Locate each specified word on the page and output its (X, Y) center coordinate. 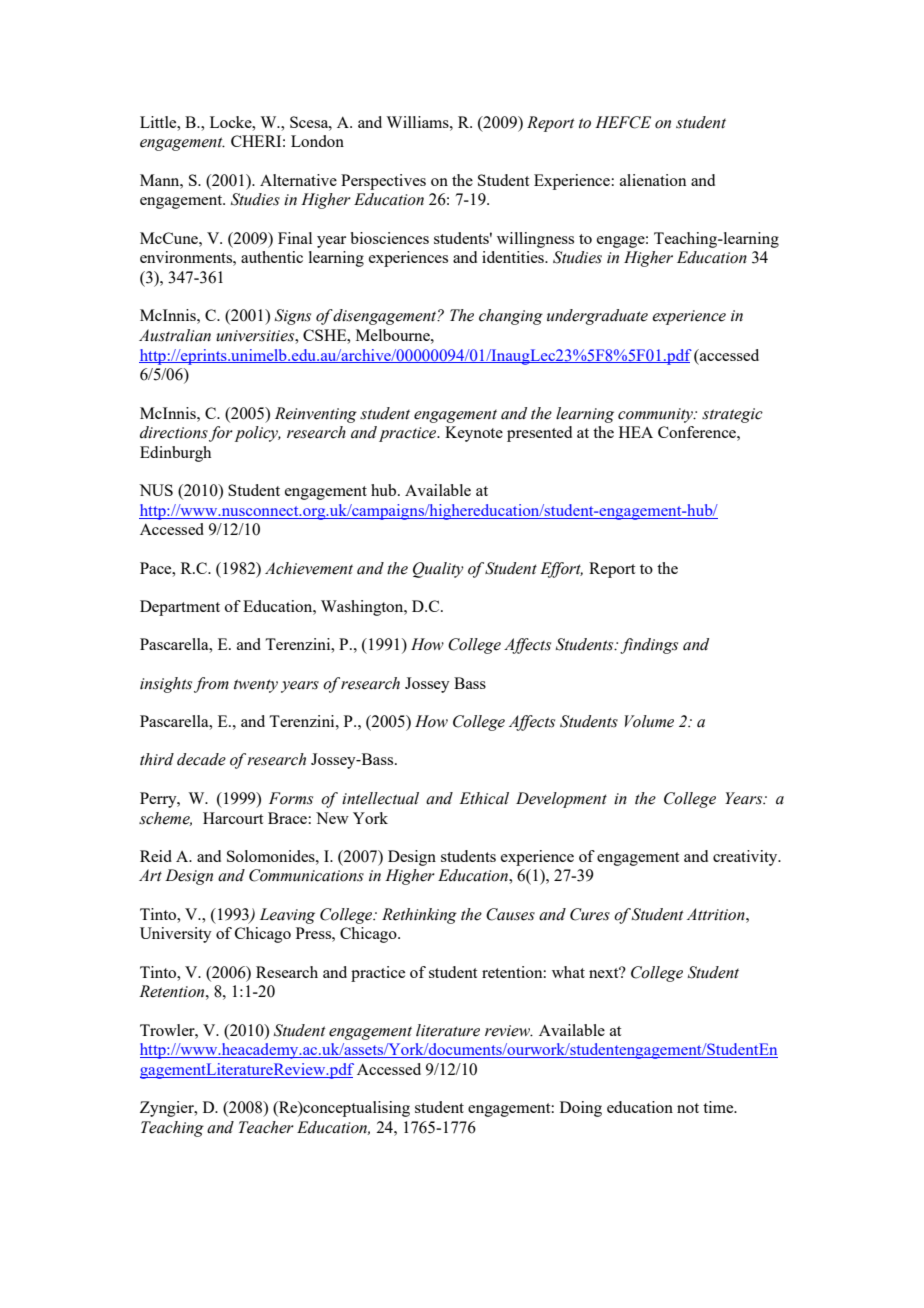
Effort (561, 570)
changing (511, 317)
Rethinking (419, 916)
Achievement (309, 568)
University (176, 935)
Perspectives (383, 182)
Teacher (266, 1127)
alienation (653, 180)
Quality (438, 570)
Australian (175, 335)
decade (201, 759)
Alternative (298, 180)
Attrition (717, 914)
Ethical (484, 798)
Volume (649, 721)
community (656, 415)
